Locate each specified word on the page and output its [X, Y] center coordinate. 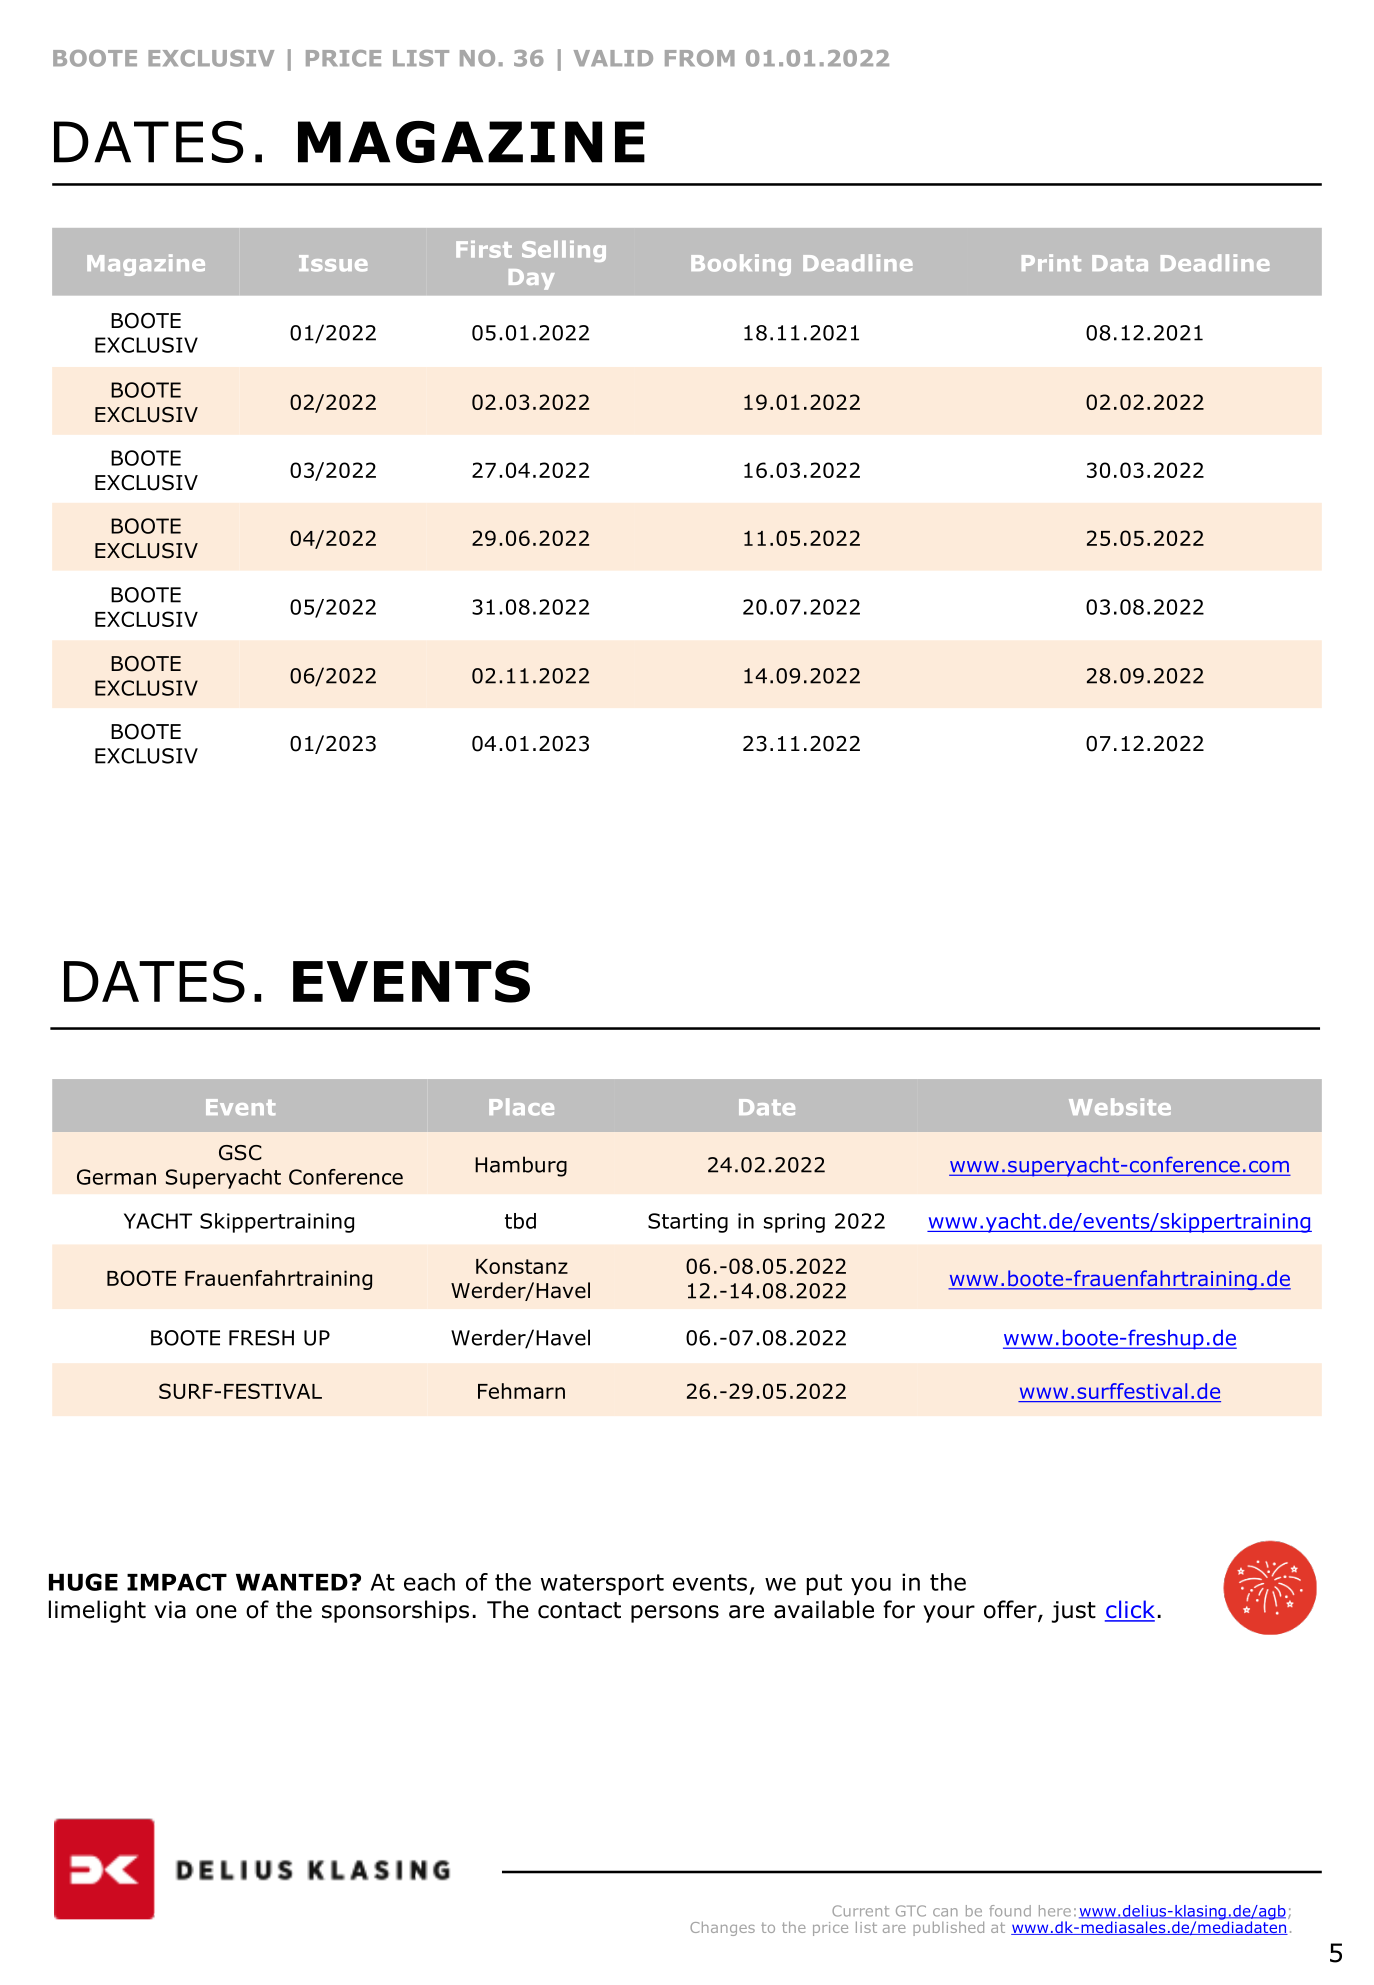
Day [531, 279]
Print [1051, 262]
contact [579, 1610]
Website [1120, 1107]
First [484, 249]
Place [521, 1107]
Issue [333, 263]
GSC [240, 1153]
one [216, 1612]
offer [1011, 1610]
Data [1120, 263]
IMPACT [177, 1582]
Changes [722, 1928]
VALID [613, 58]
